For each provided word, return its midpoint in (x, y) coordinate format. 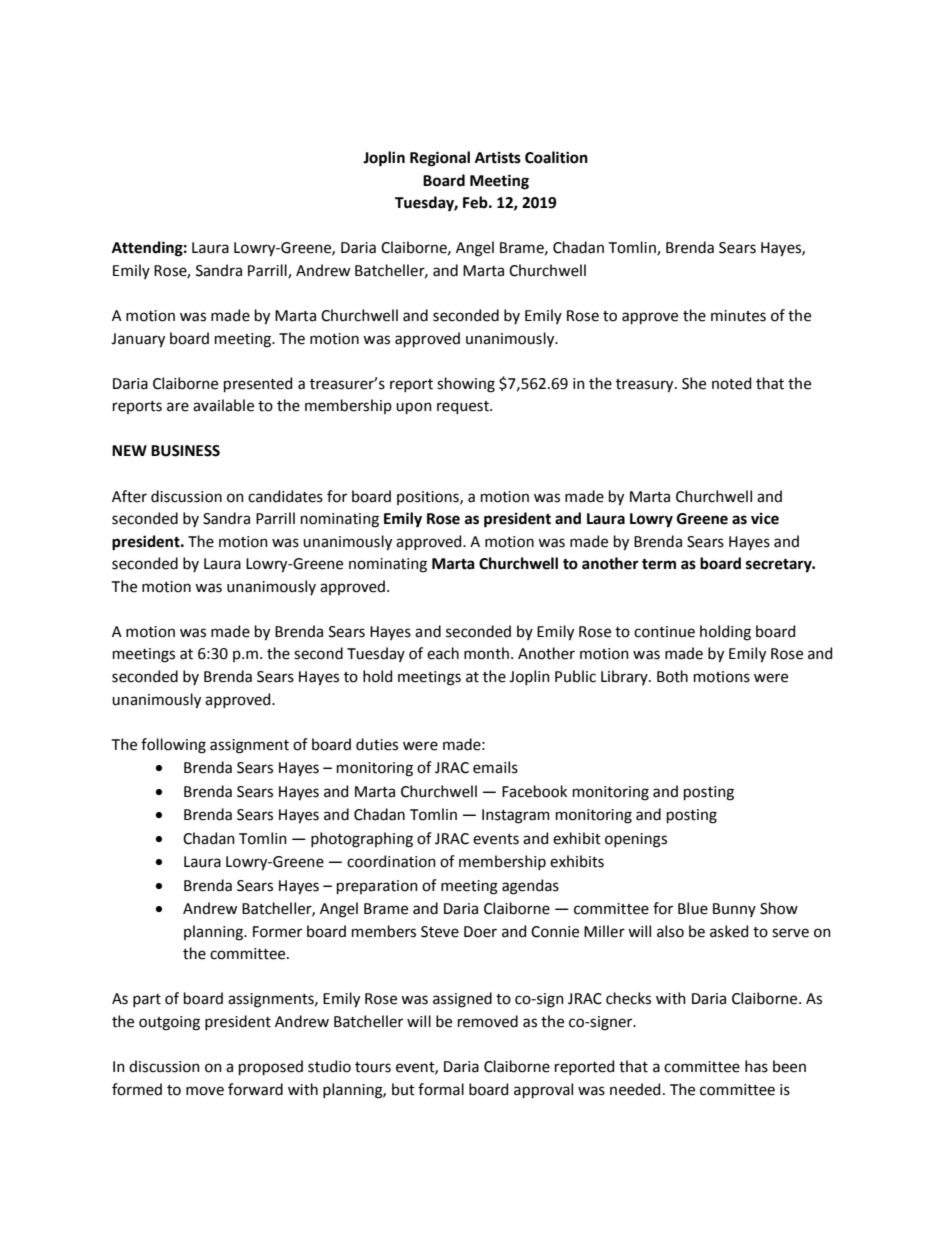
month (486, 653)
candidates (285, 496)
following (173, 746)
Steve (440, 932)
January (138, 340)
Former (277, 932)
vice (765, 519)
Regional (440, 159)
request (464, 407)
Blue (693, 908)
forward (255, 1089)
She (694, 383)
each (443, 653)
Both (672, 676)
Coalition (556, 157)
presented (258, 384)
